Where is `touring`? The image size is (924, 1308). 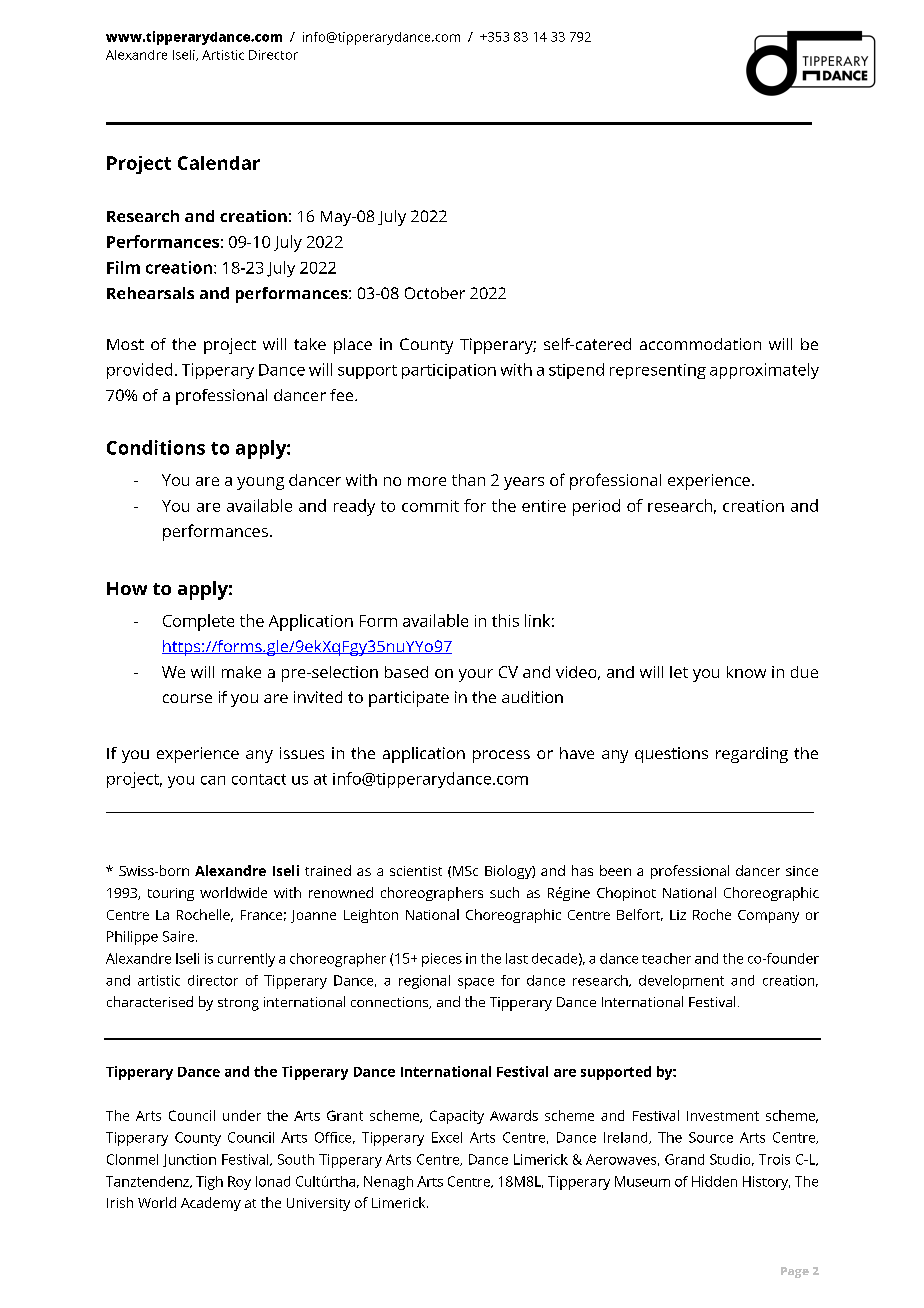
touring is located at coordinates (171, 894).
